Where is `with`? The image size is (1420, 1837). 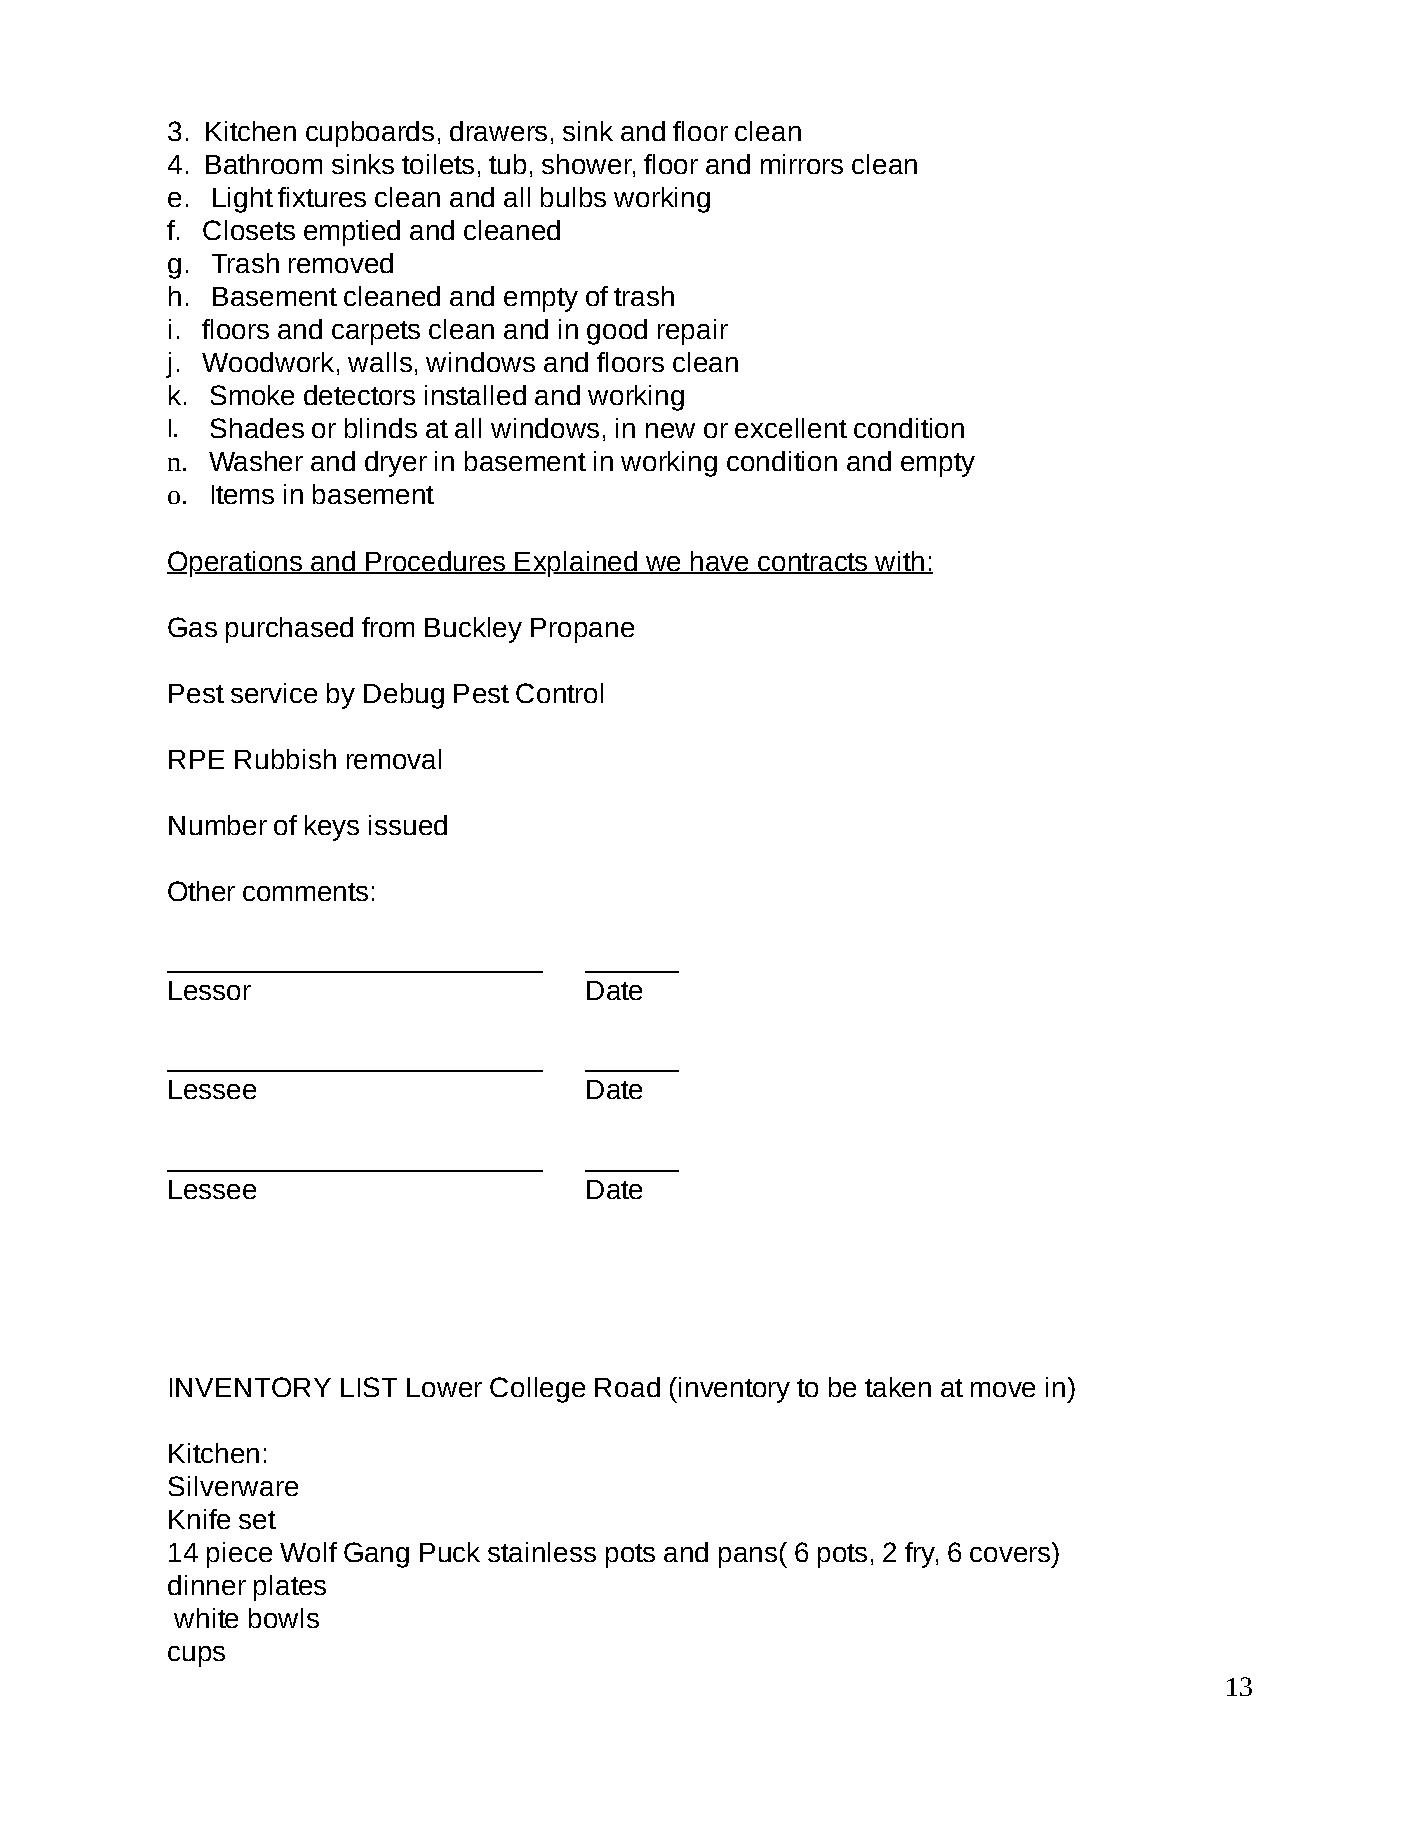 with is located at coordinates (899, 562).
